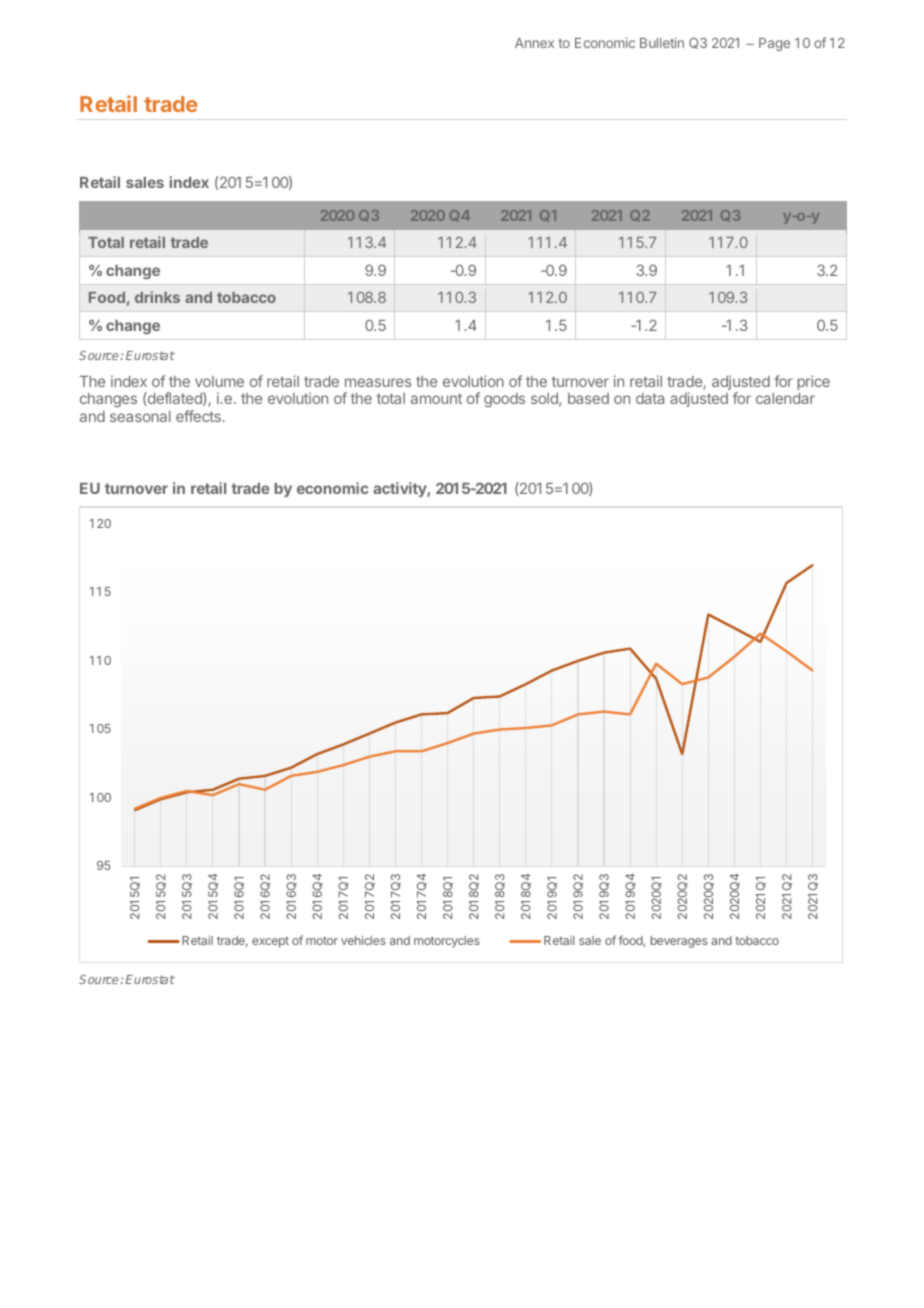  Describe the element at coordinates (650, 398) in the page. I see `data` at that location.
